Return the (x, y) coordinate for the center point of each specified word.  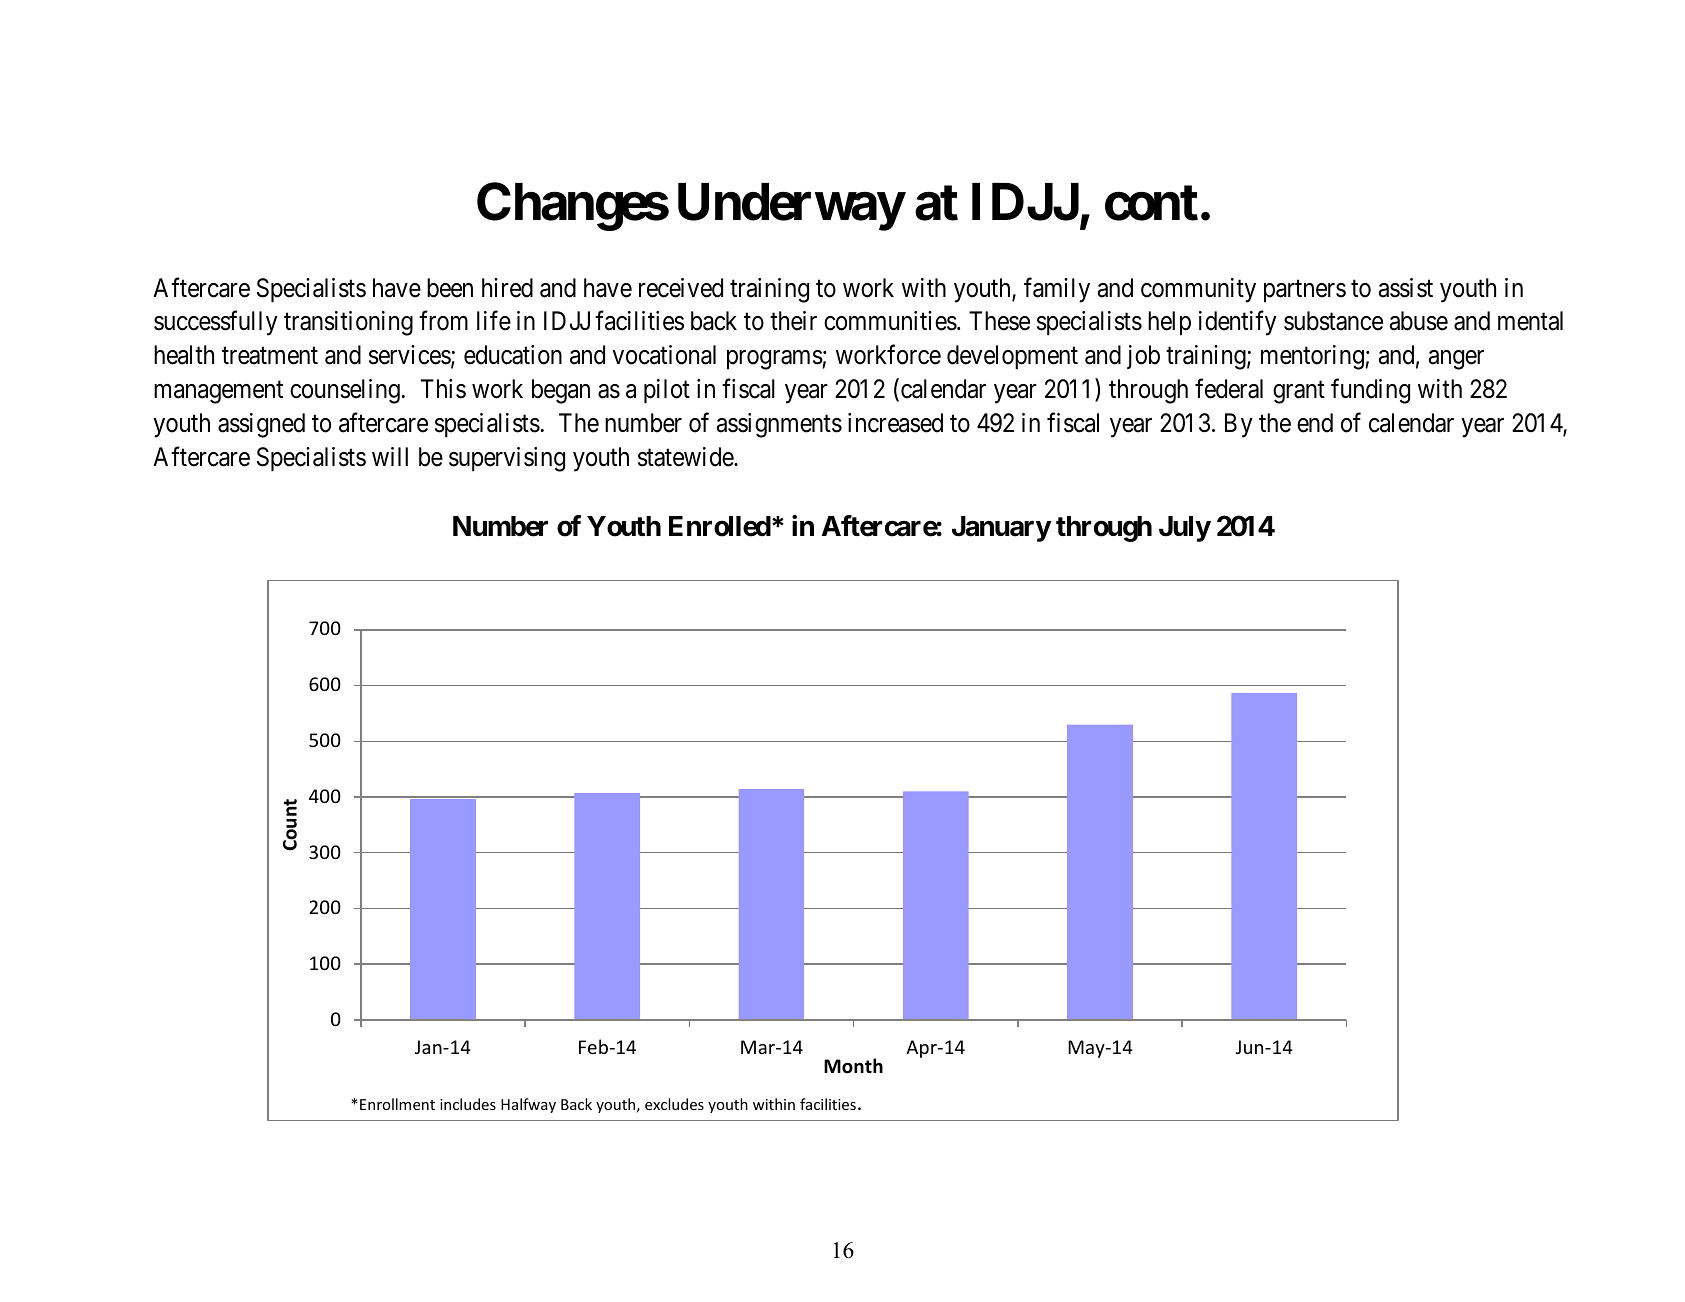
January (1001, 529)
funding (1370, 391)
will (390, 456)
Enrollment (397, 1104)
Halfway (528, 1105)
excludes (674, 1104)
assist (1406, 288)
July (1185, 529)
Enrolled (720, 526)
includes (468, 1104)
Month (853, 1066)
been (450, 288)
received (681, 288)
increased (895, 423)
